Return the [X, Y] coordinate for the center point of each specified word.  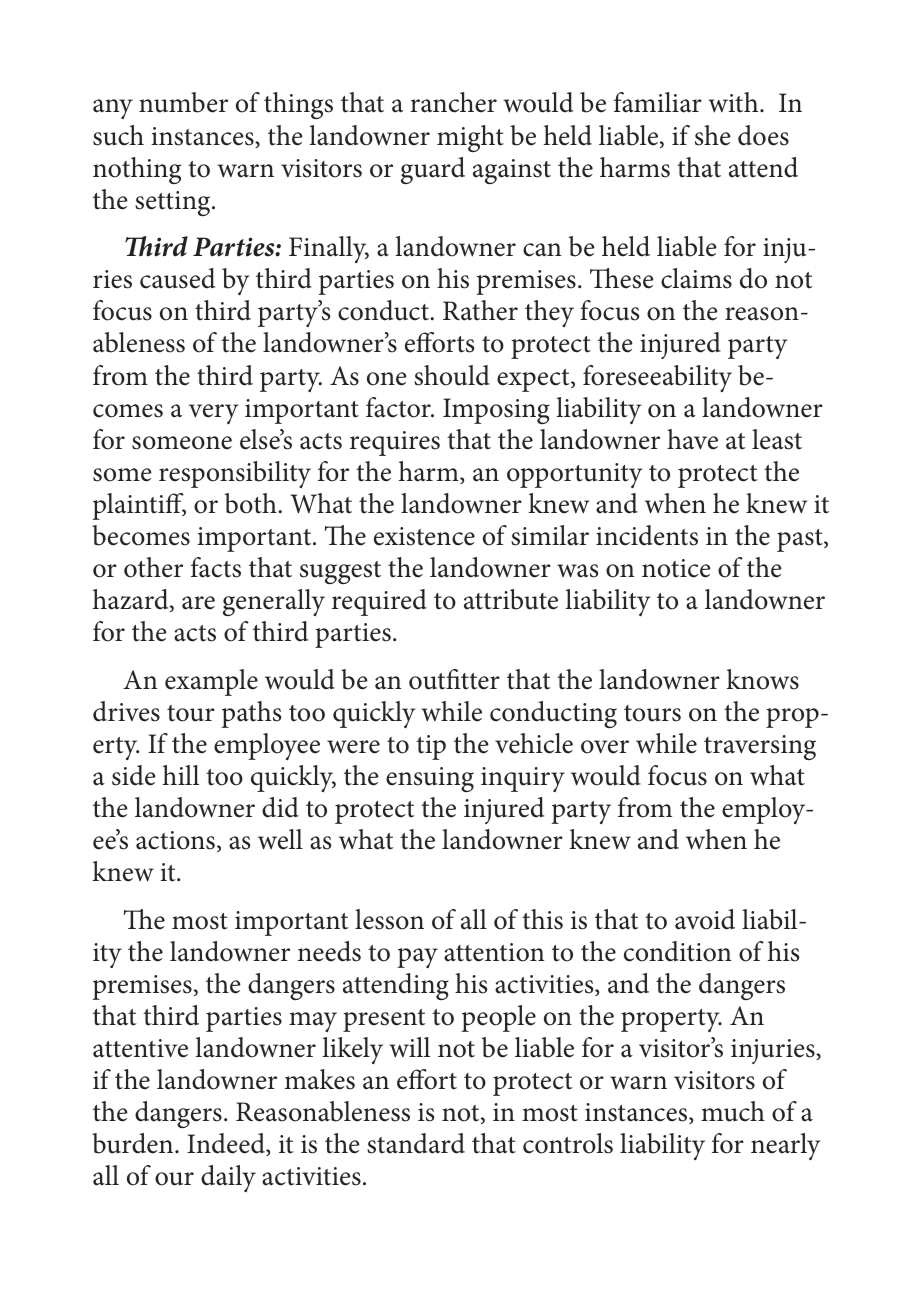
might [470, 138]
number [183, 102]
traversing [760, 748]
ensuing [430, 780]
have [692, 439]
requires [395, 443]
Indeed [227, 1144]
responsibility [235, 474]
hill [181, 775]
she [713, 135]
